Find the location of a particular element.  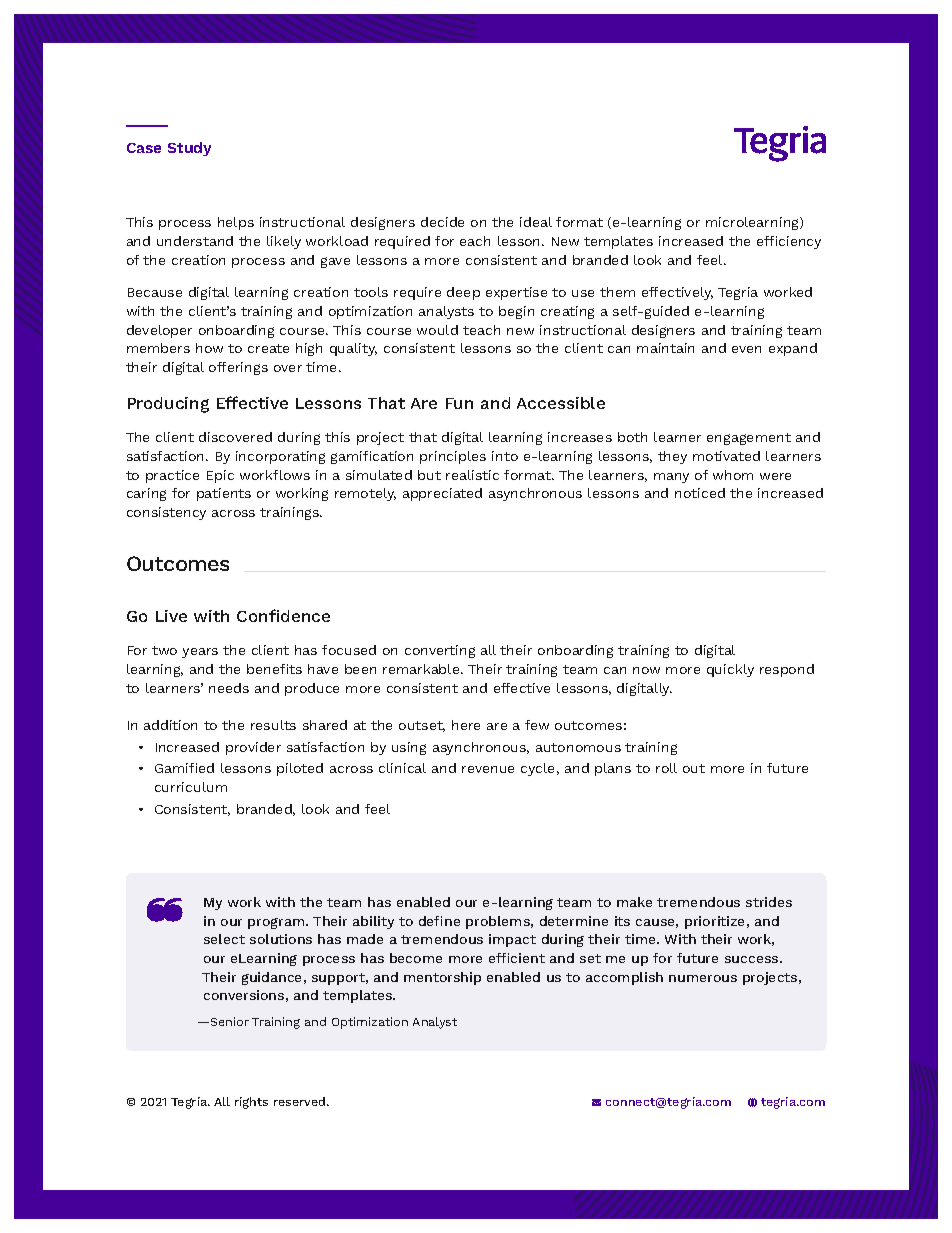

numerous is located at coordinates (703, 978).
